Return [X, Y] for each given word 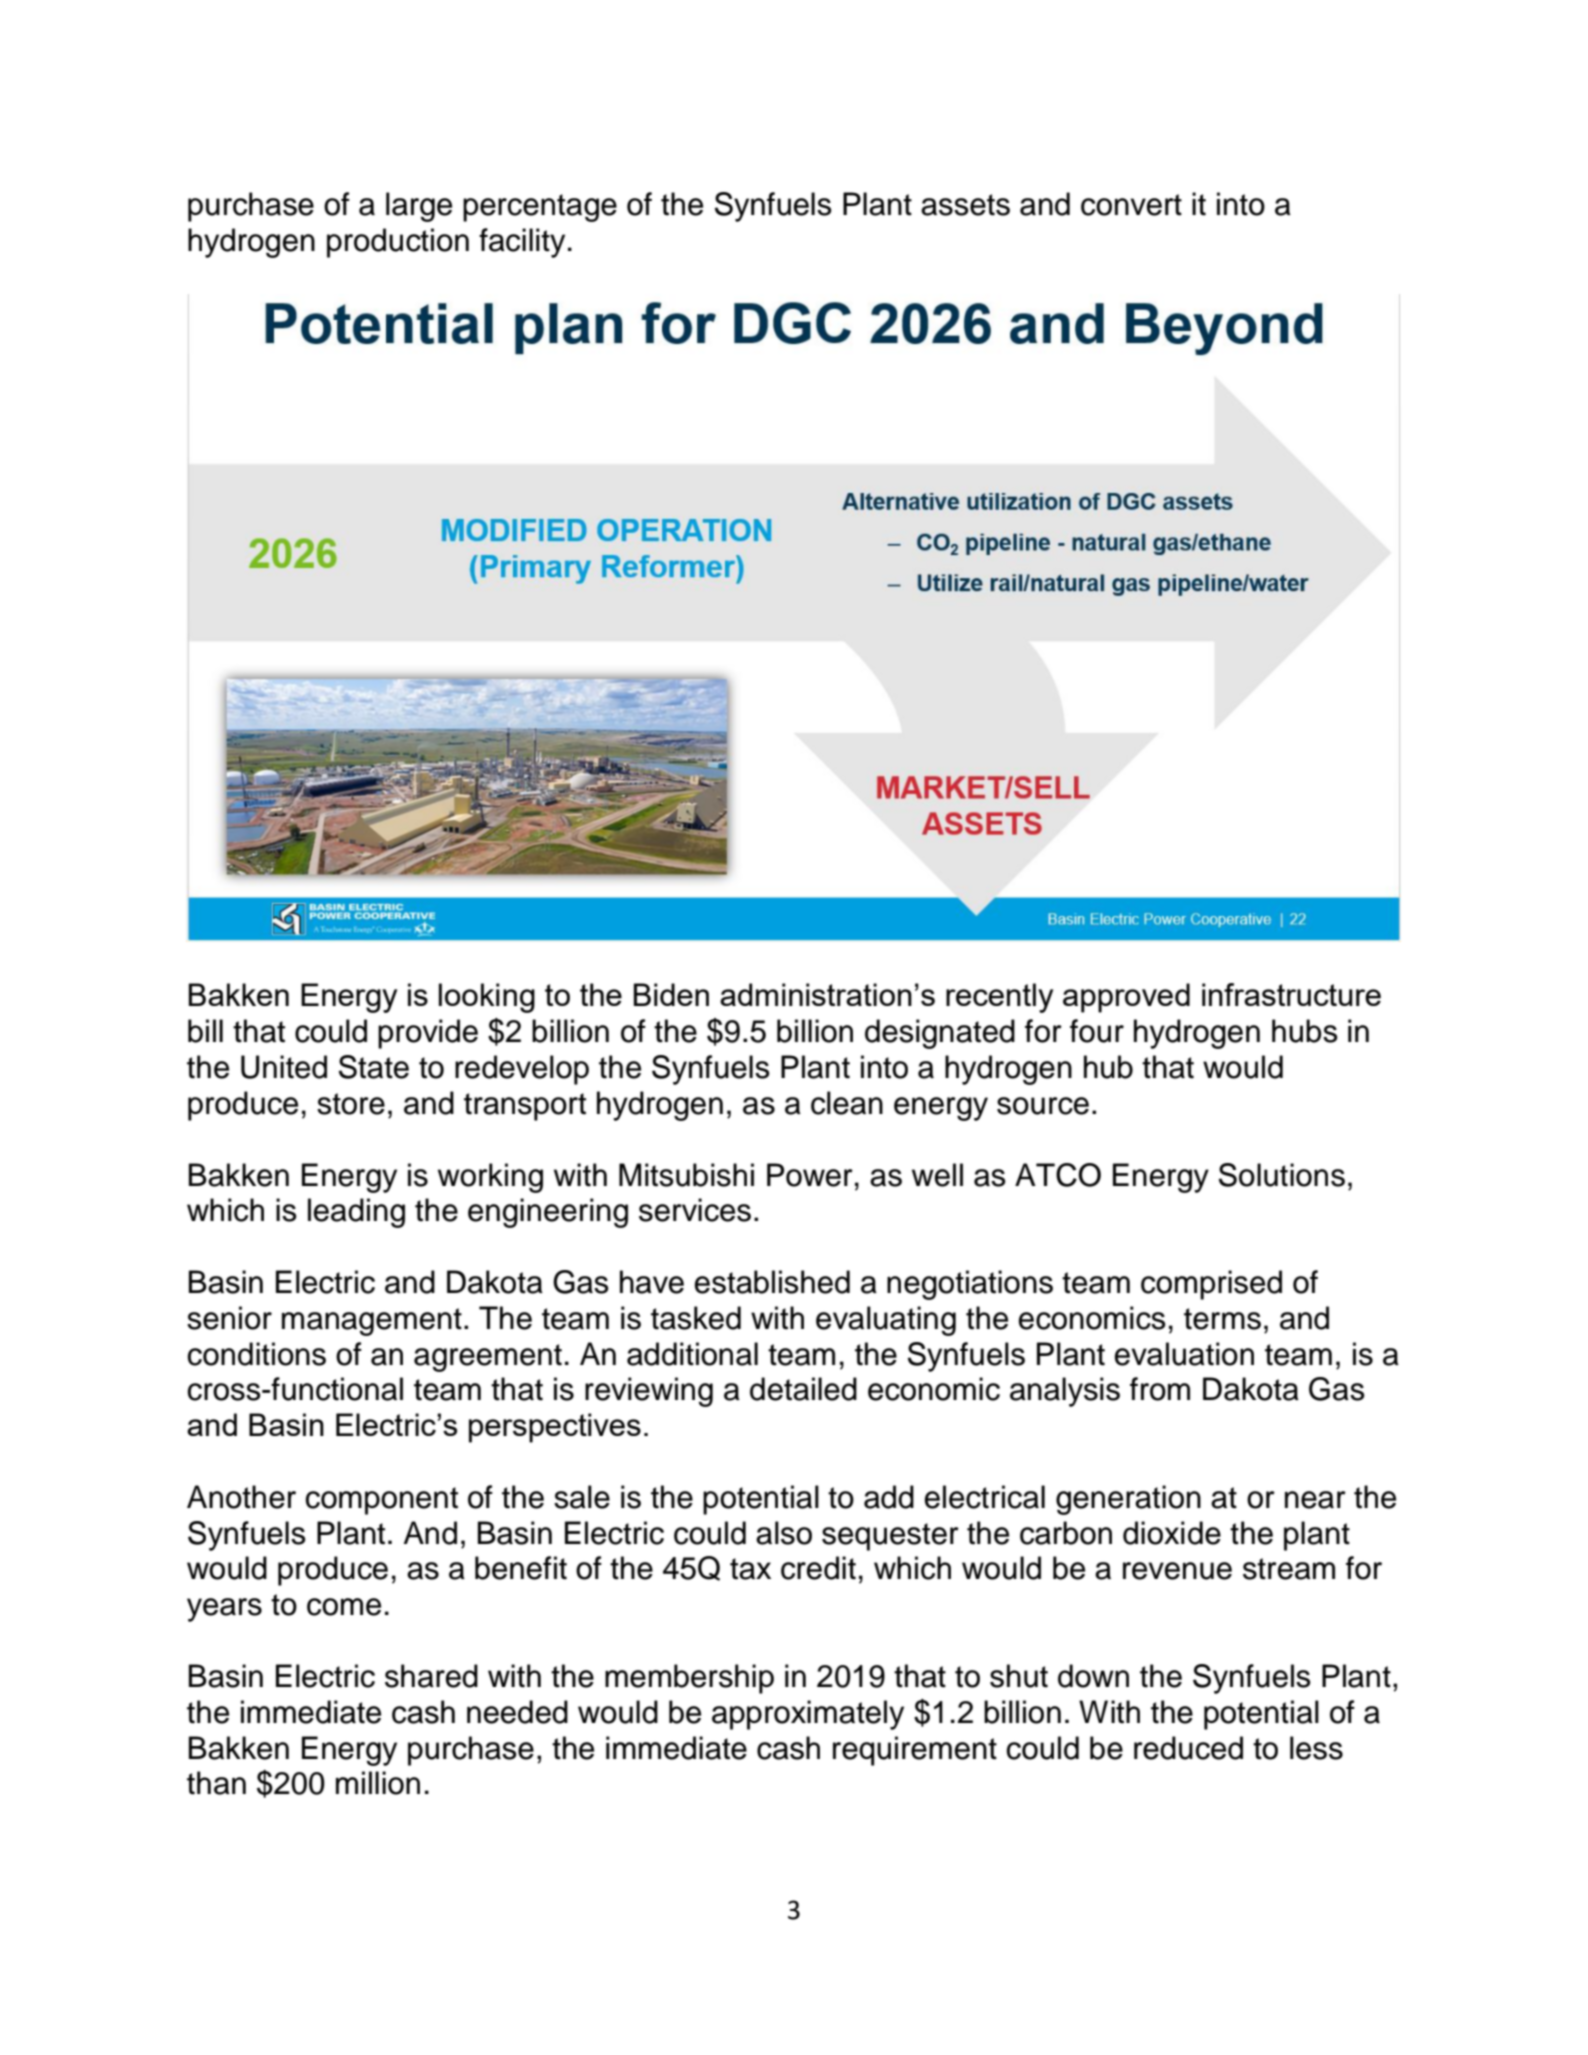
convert [1131, 205]
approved [1126, 998]
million [378, 1783]
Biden [671, 994]
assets [965, 205]
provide [428, 1034]
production [398, 243]
